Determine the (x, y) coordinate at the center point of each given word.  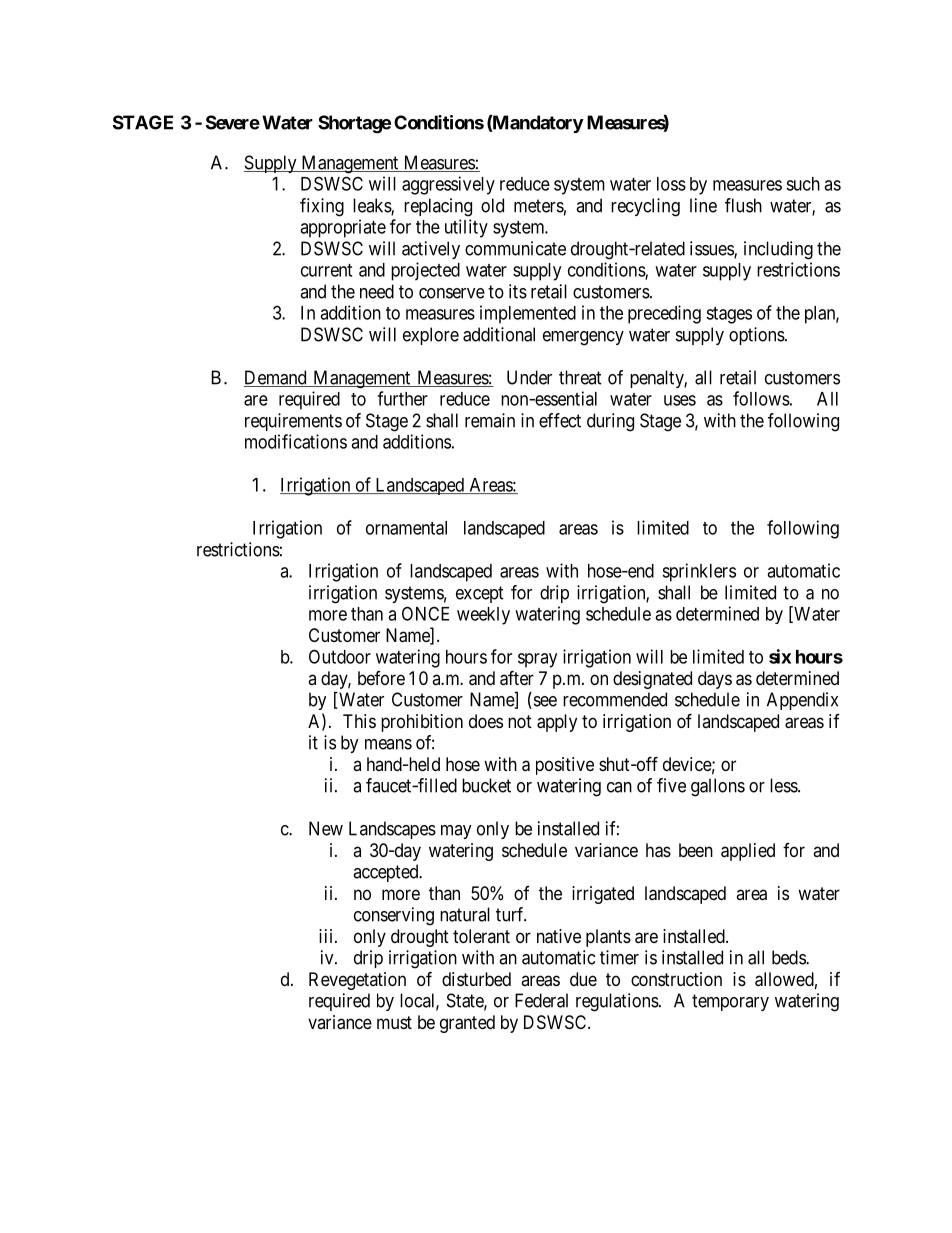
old (492, 205)
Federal (541, 1000)
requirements (293, 422)
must (394, 1022)
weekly (483, 616)
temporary (730, 1002)
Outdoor (340, 656)
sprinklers (699, 572)
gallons (718, 787)
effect (560, 420)
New (326, 828)
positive (565, 766)
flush (743, 205)
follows (761, 398)
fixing (322, 207)
